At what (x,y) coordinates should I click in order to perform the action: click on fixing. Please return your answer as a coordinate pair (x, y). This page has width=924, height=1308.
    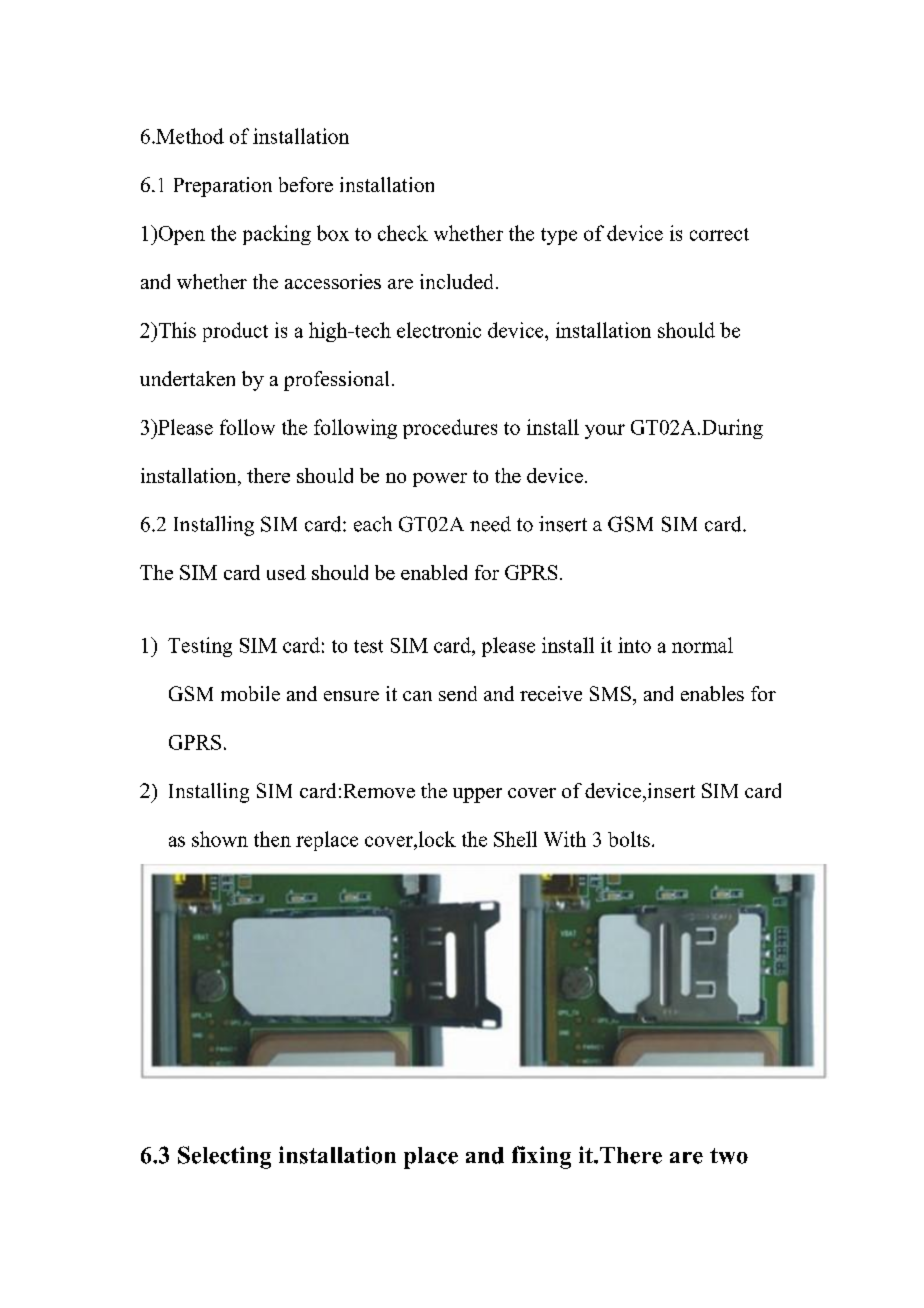
    Looking at the image, I should click on (541, 1157).
